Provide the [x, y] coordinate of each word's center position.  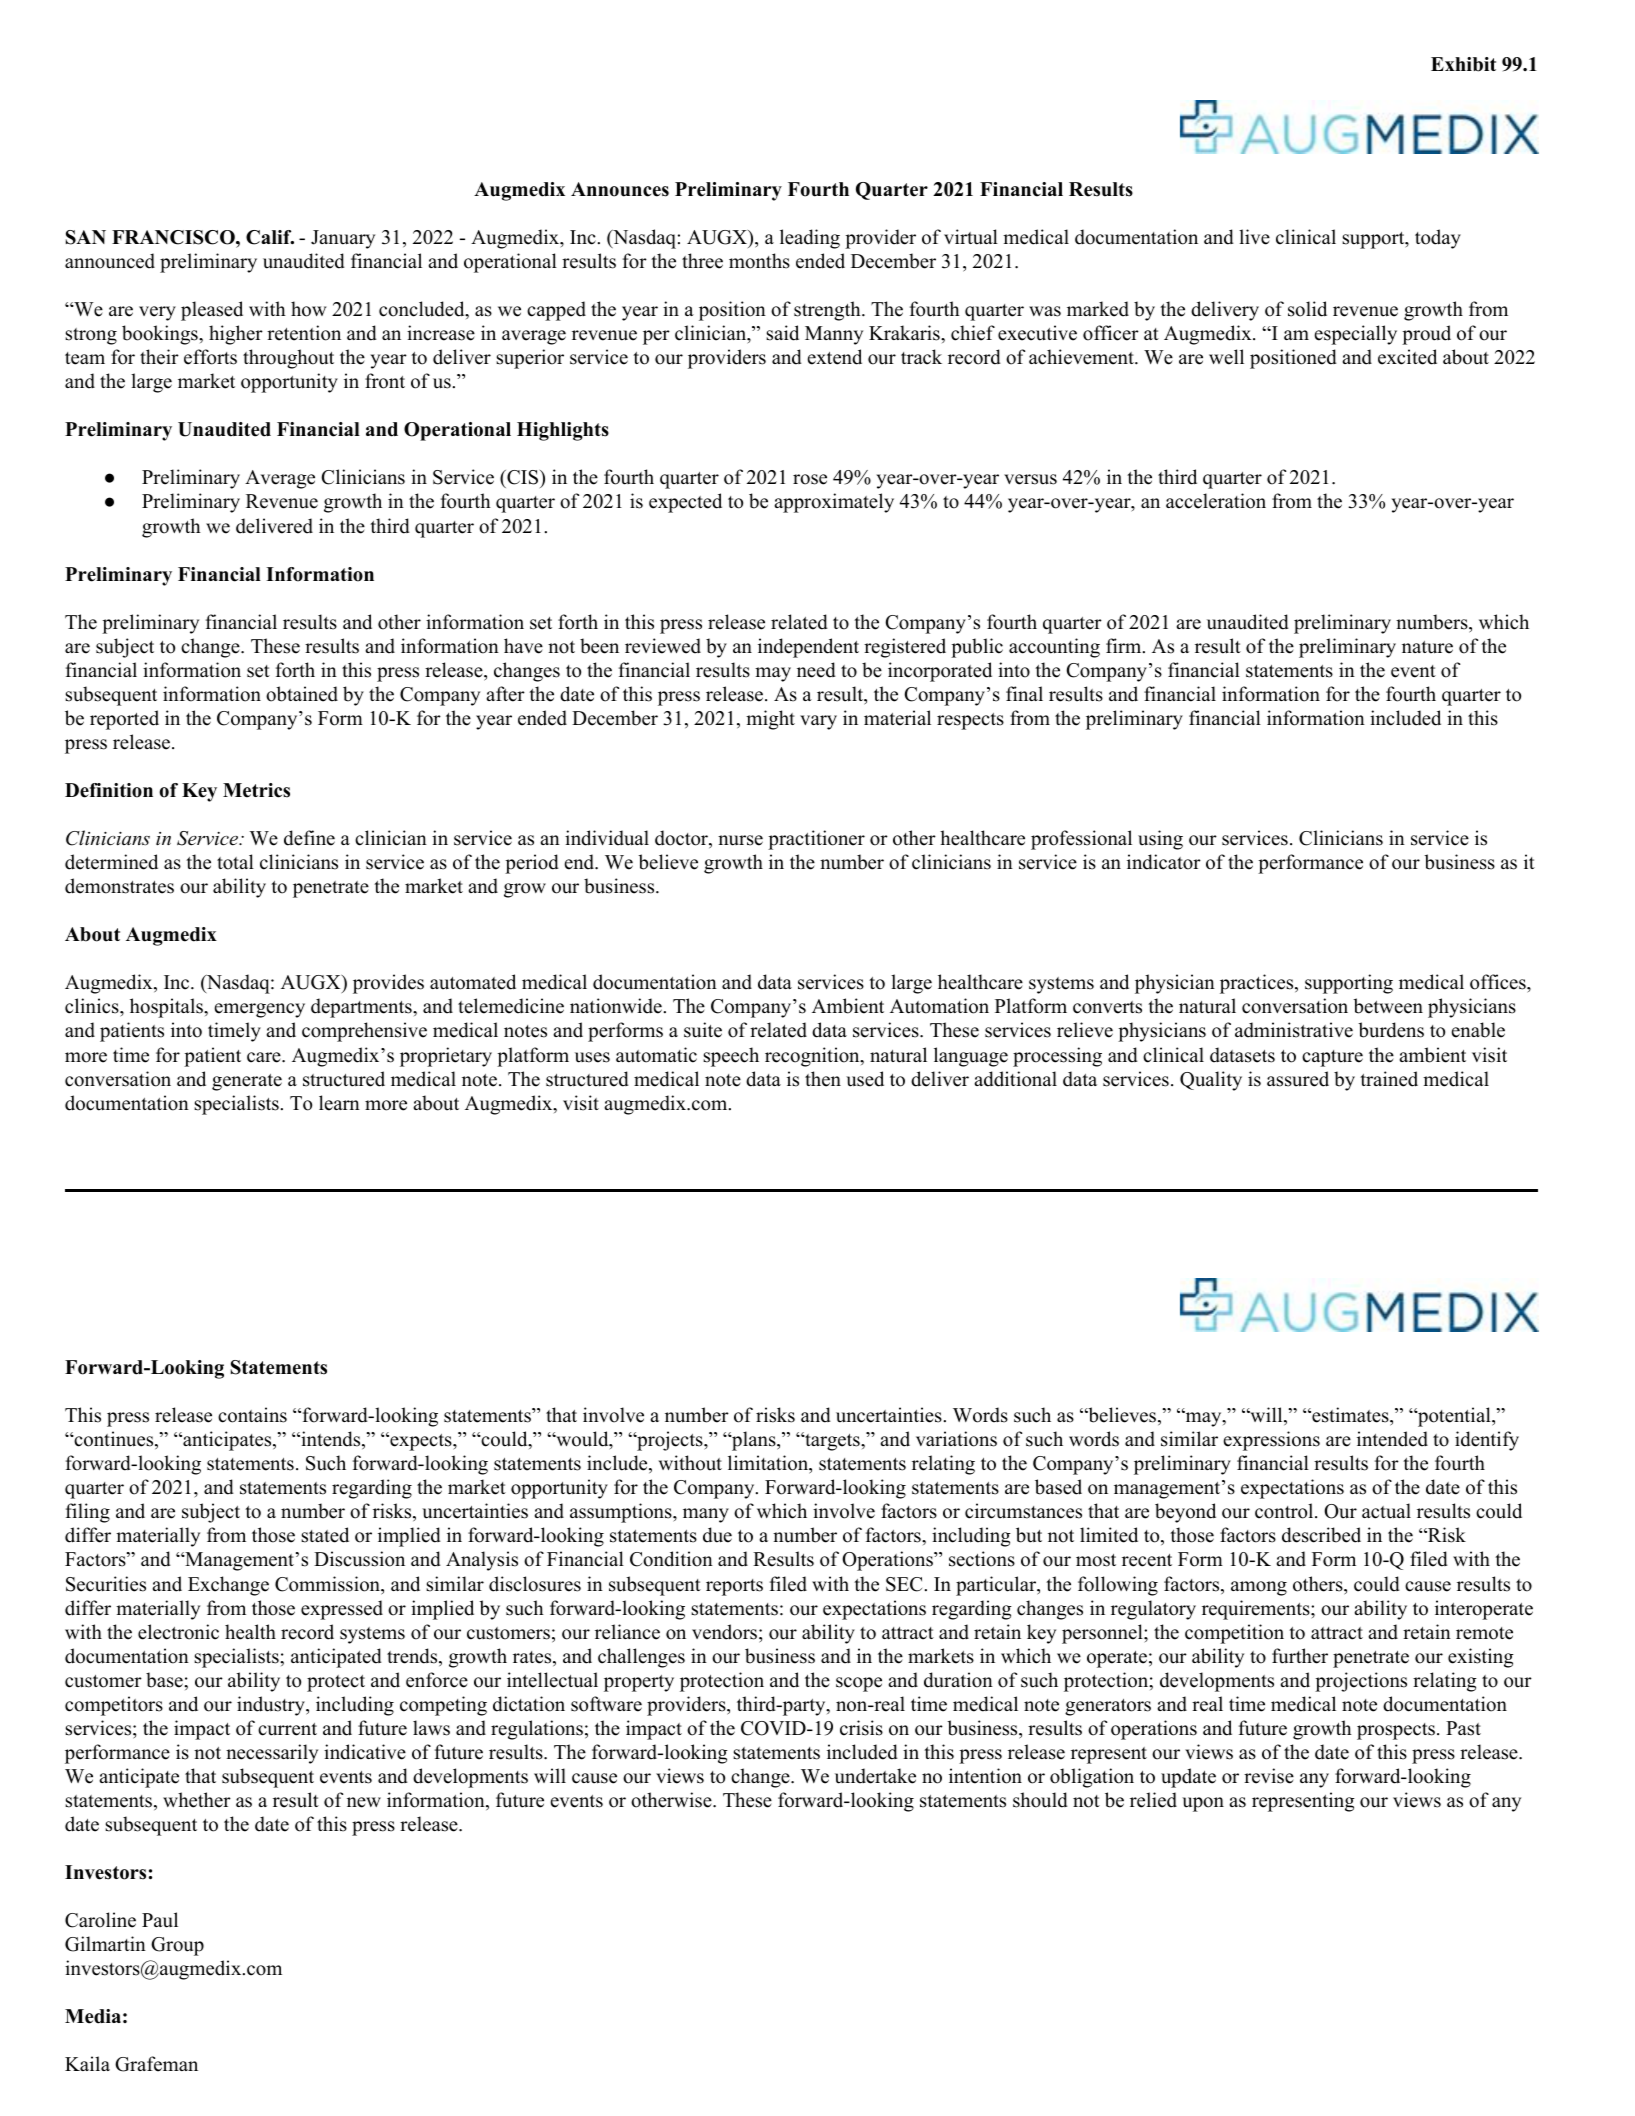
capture [1332, 1058]
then [823, 1079]
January [343, 239]
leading [810, 239]
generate [247, 1082]
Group [177, 1946]
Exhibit [1463, 64]
